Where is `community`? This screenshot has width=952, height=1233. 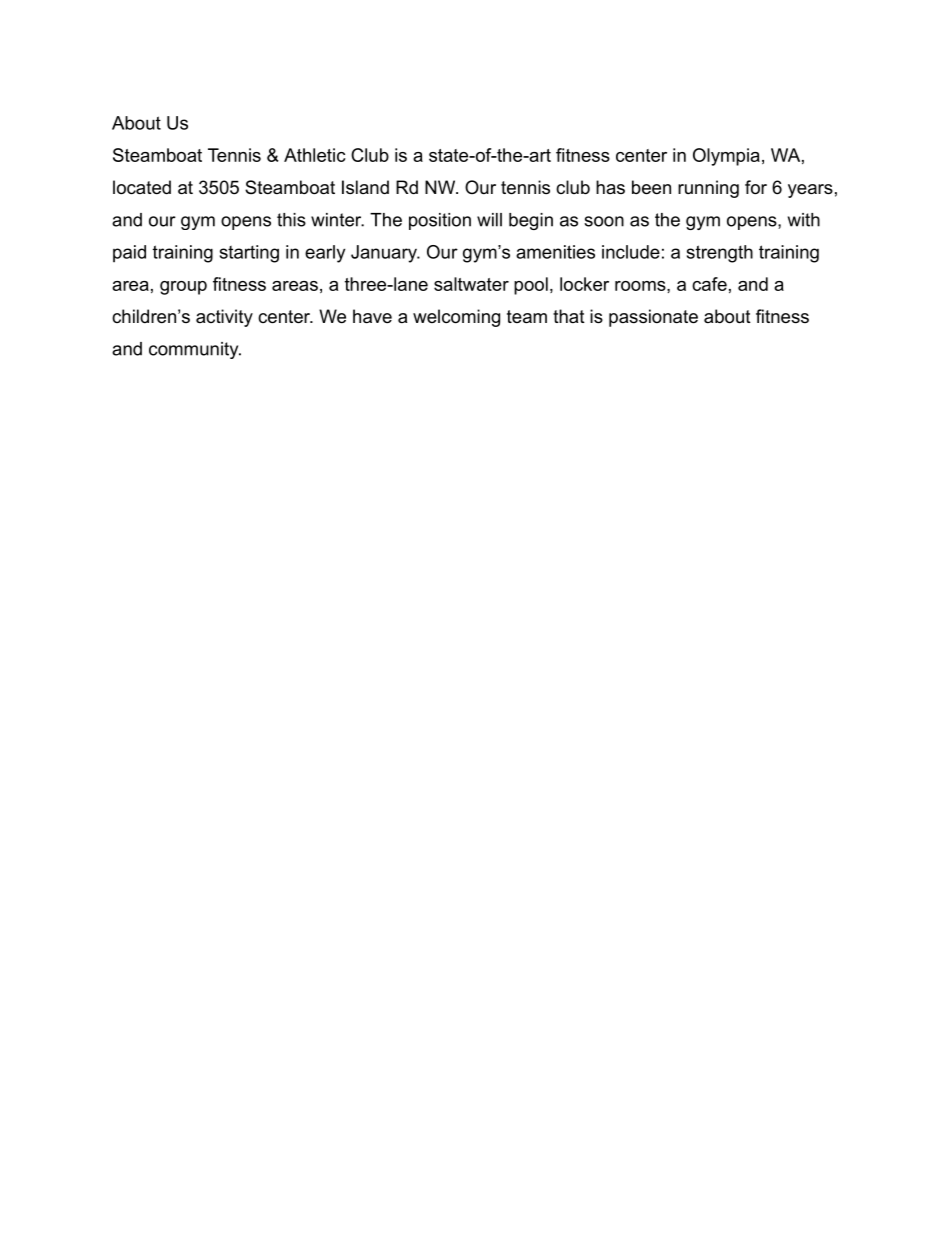
community is located at coordinates (195, 350).
